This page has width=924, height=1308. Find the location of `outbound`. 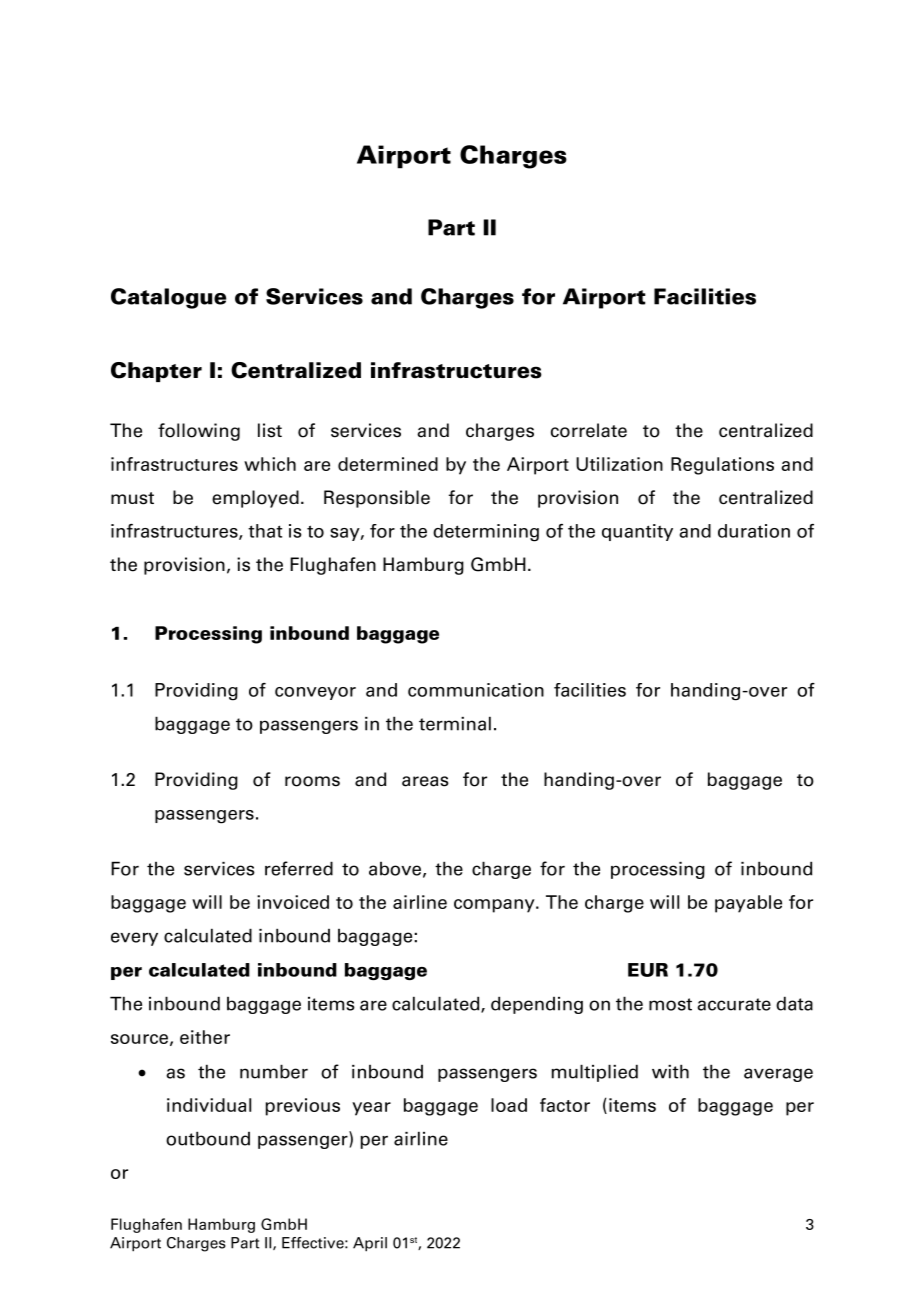

outbound is located at coordinates (208, 1138).
